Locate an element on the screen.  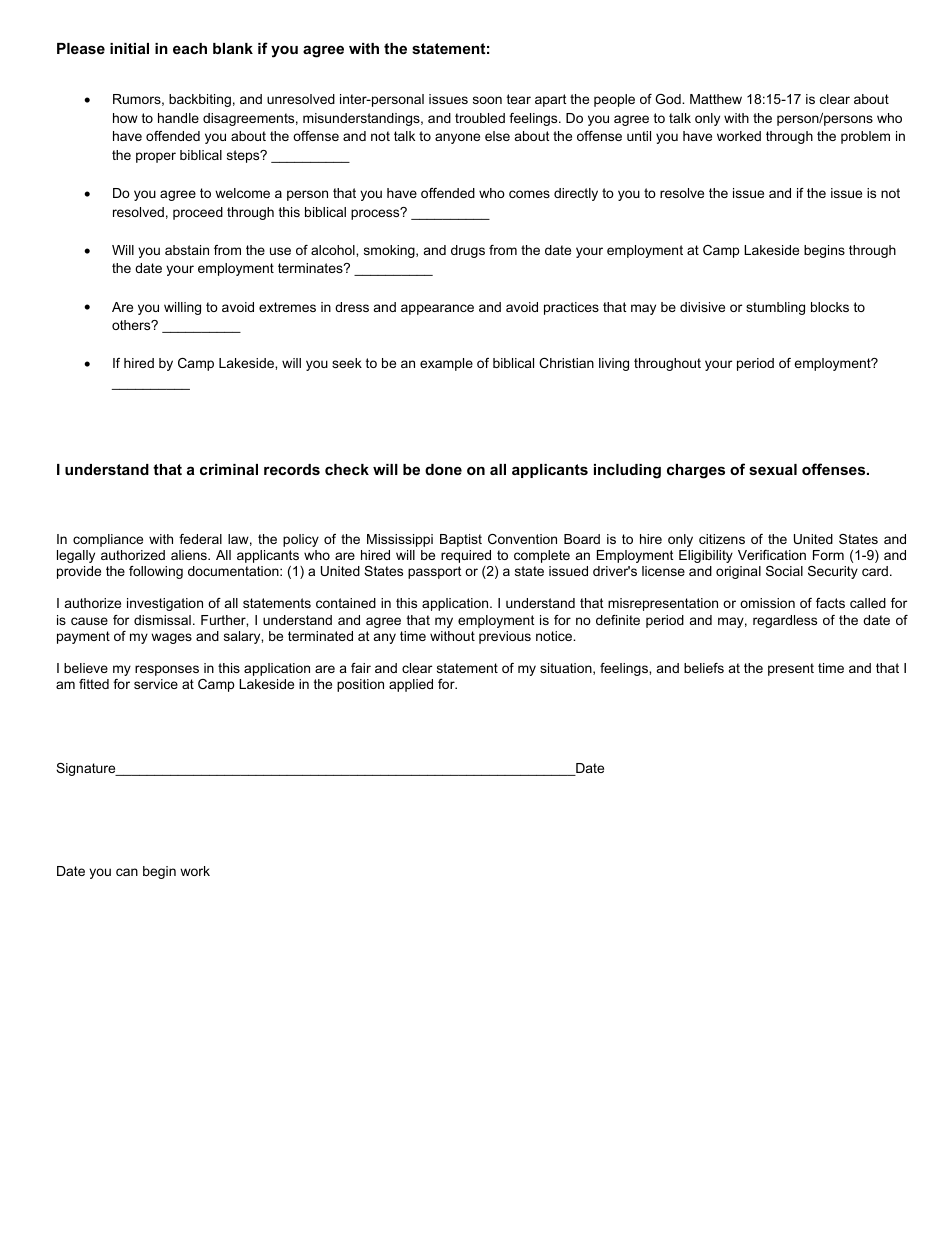
example is located at coordinates (446, 364).
